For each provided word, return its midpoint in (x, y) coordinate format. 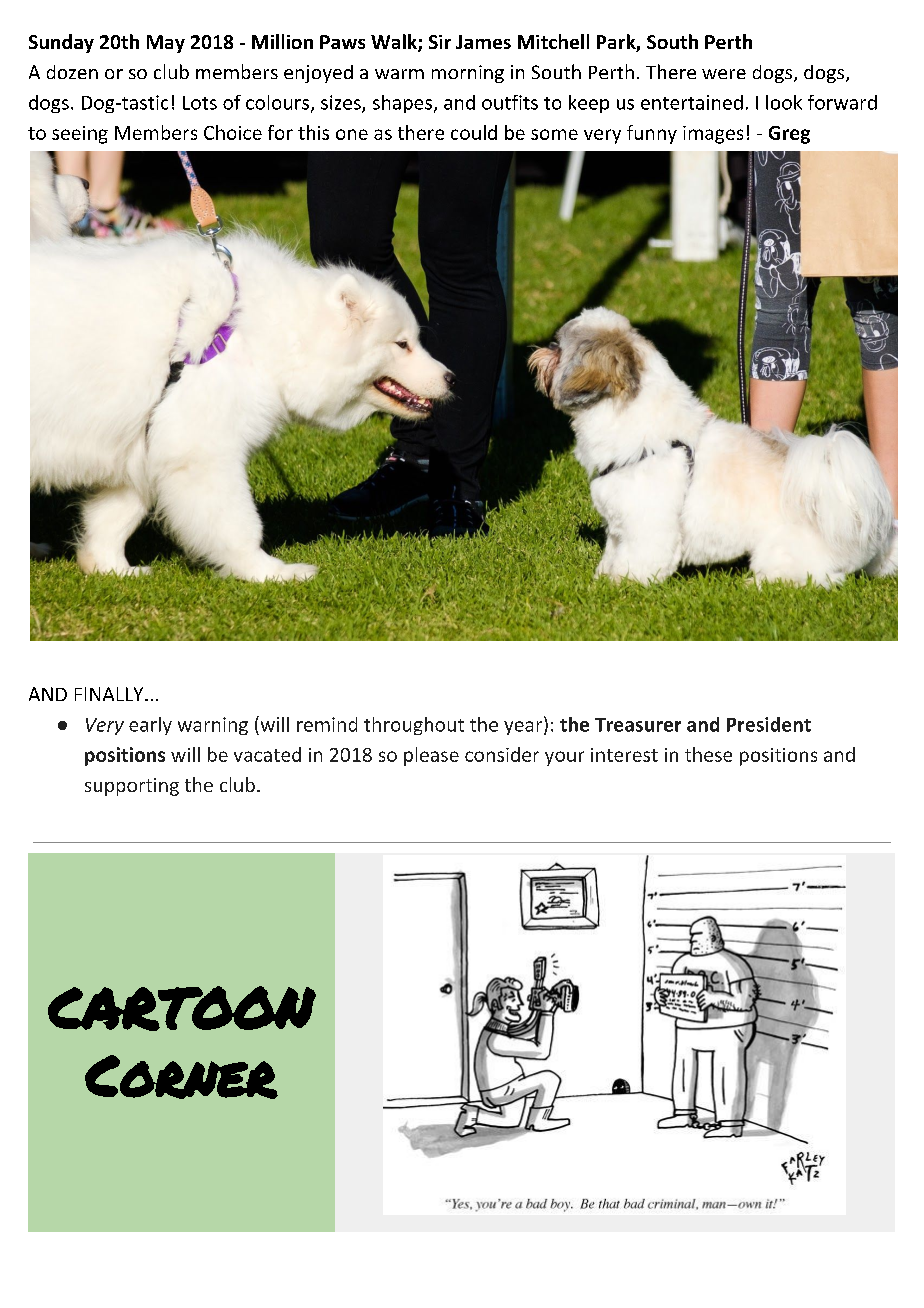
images (713, 135)
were (724, 74)
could (474, 132)
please (431, 756)
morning (468, 74)
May (166, 44)
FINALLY (110, 694)
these (708, 754)
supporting (132, 787)
